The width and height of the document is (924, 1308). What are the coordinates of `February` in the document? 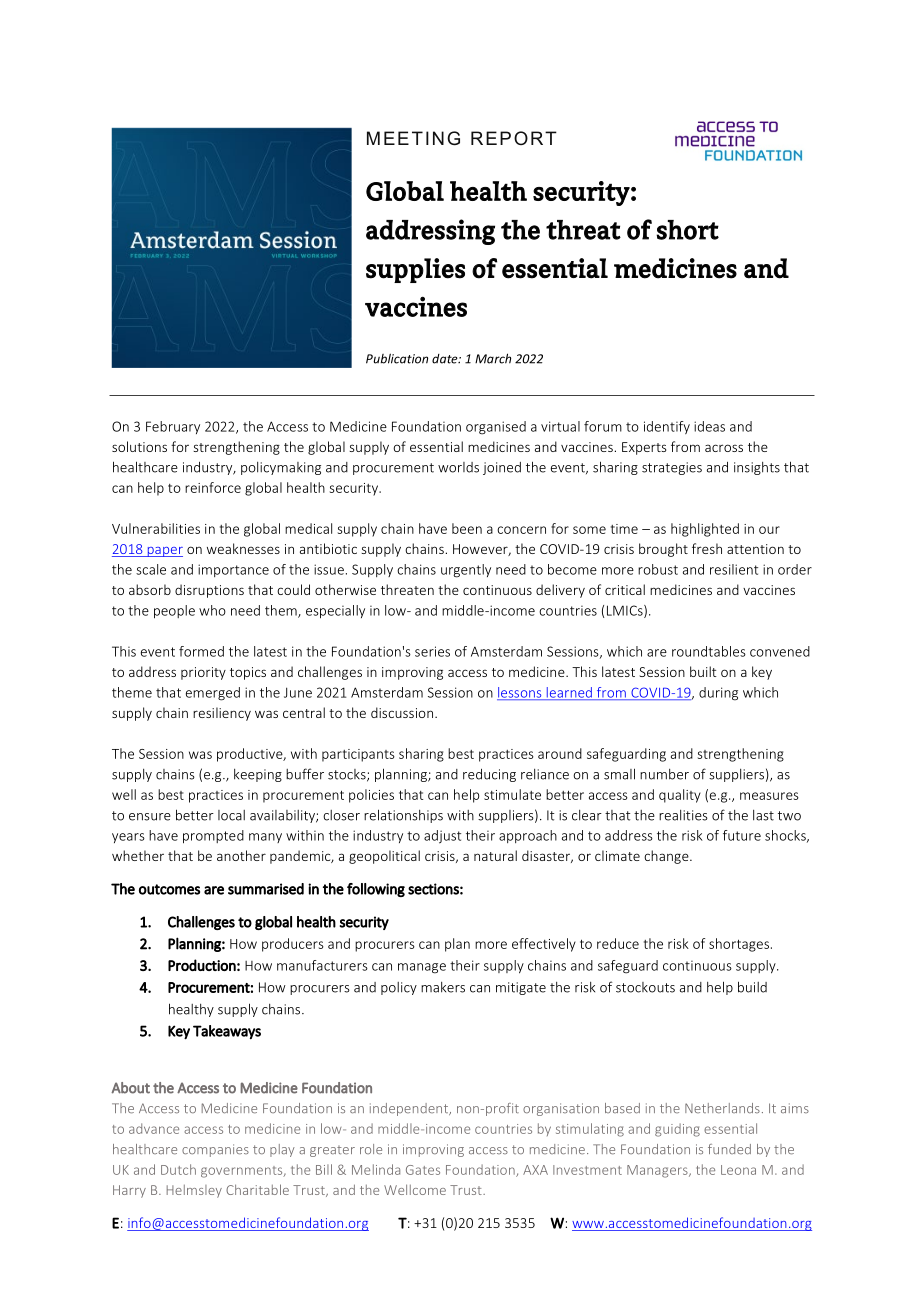 It's located at (173, 427).
